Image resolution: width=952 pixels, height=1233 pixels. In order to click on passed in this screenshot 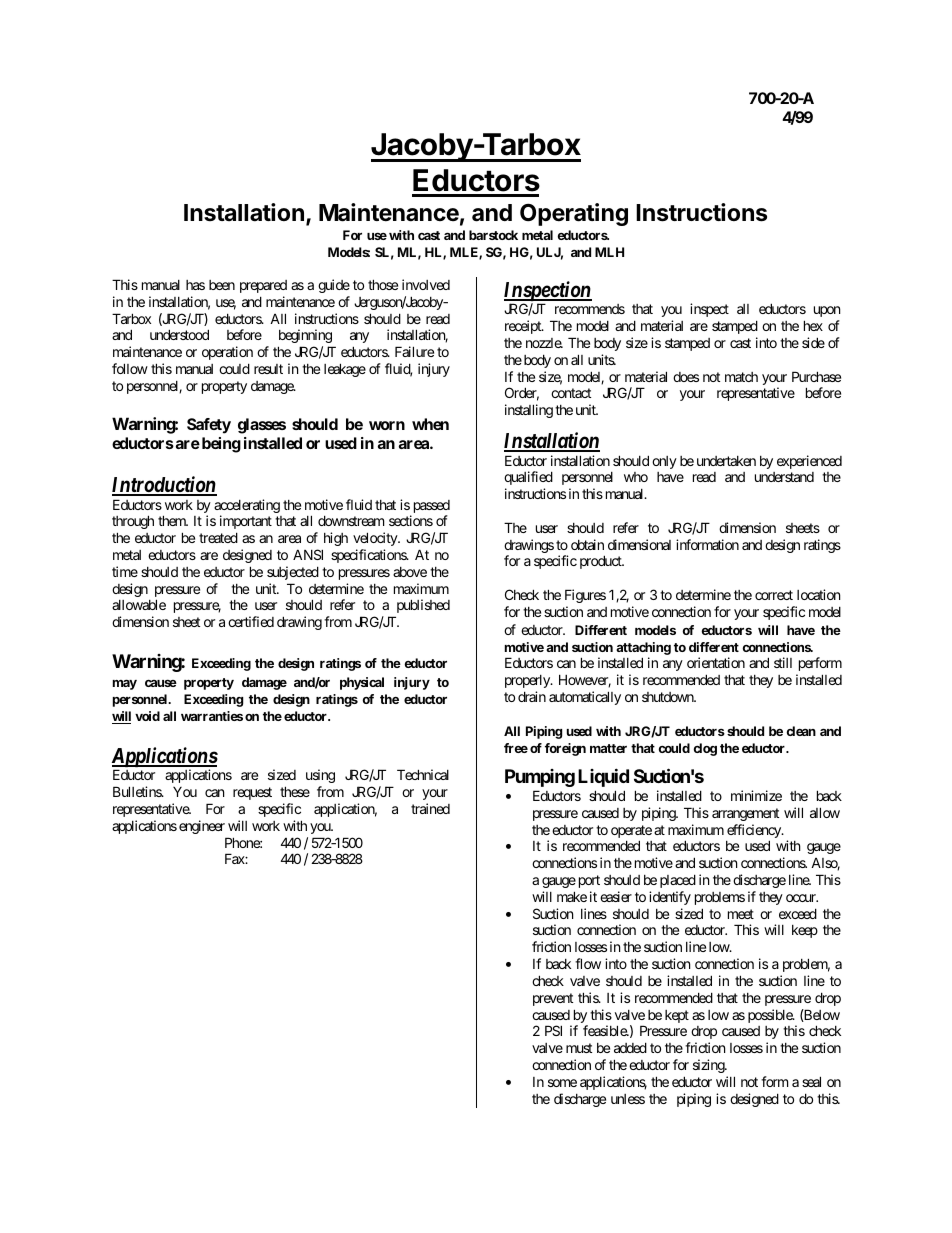, I will do `click(430, 508)`.
